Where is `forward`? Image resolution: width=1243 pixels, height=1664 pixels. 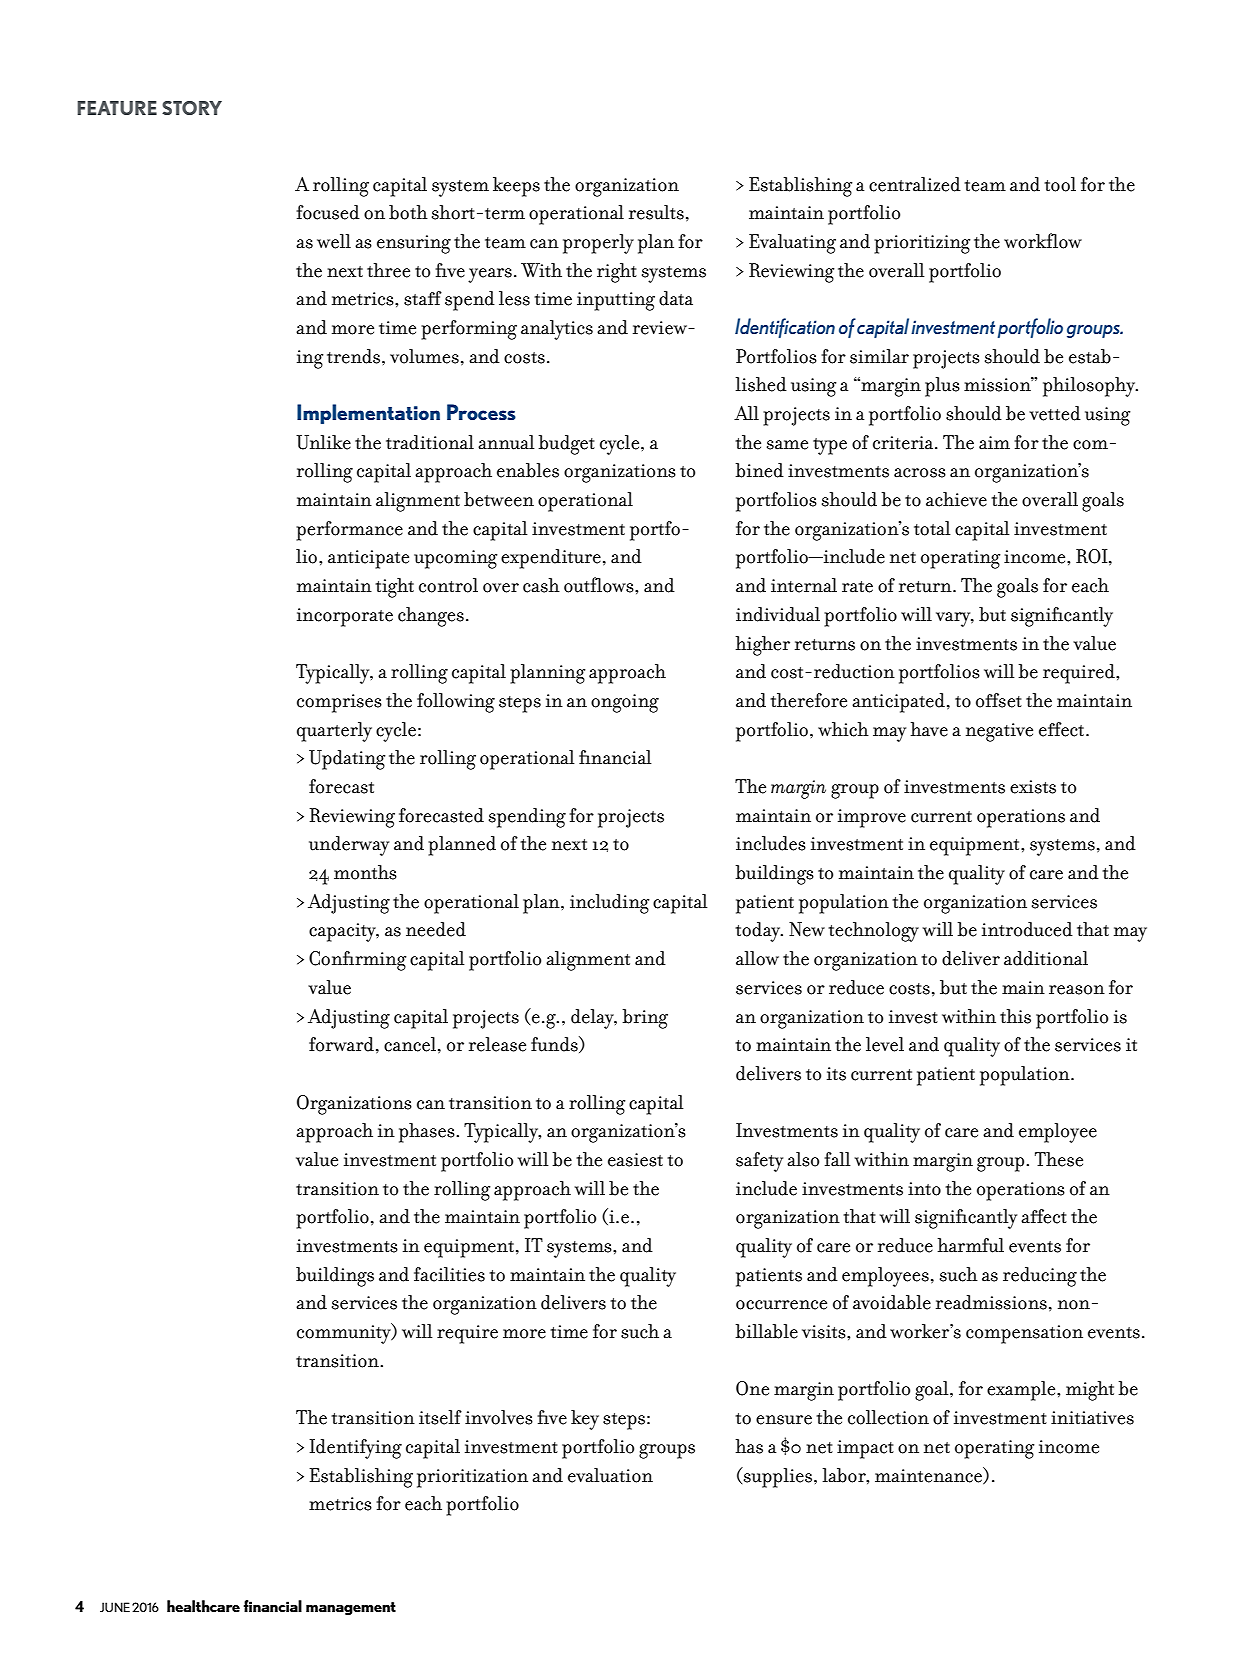 forward is located at coordinates (341, 1044).
